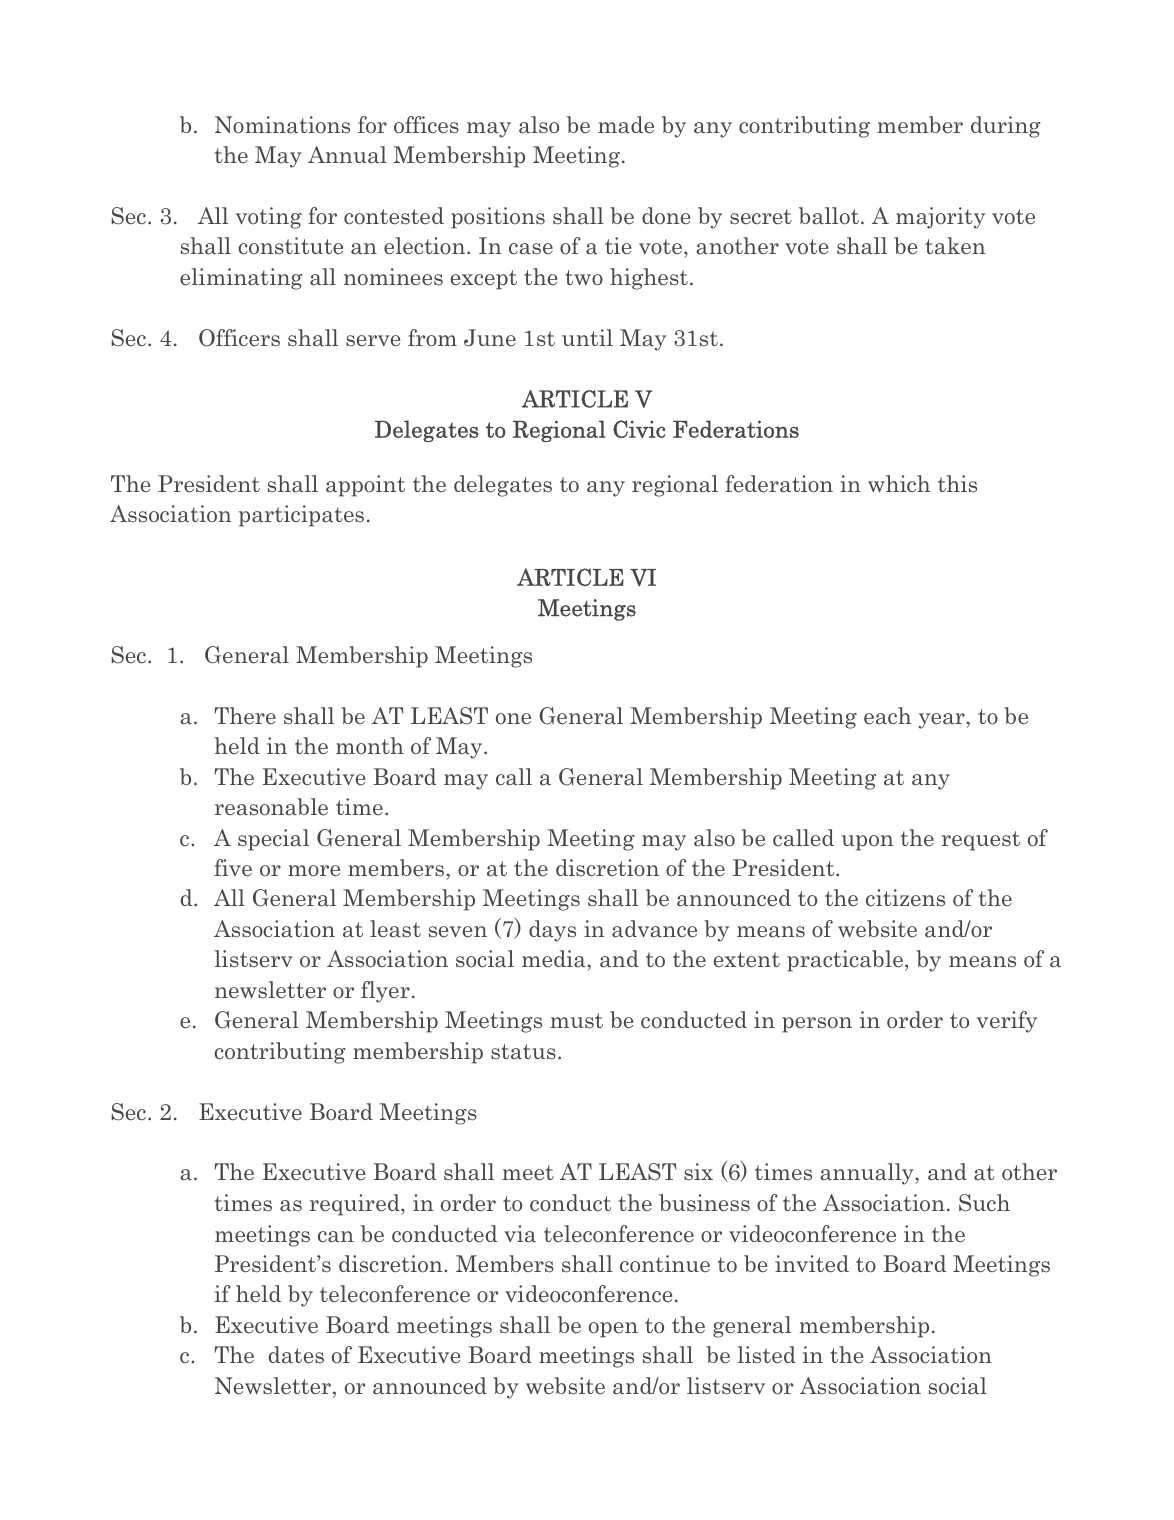 The height and width of the page is (1520, 1174). I want to click on majority, so click(940, 218).
